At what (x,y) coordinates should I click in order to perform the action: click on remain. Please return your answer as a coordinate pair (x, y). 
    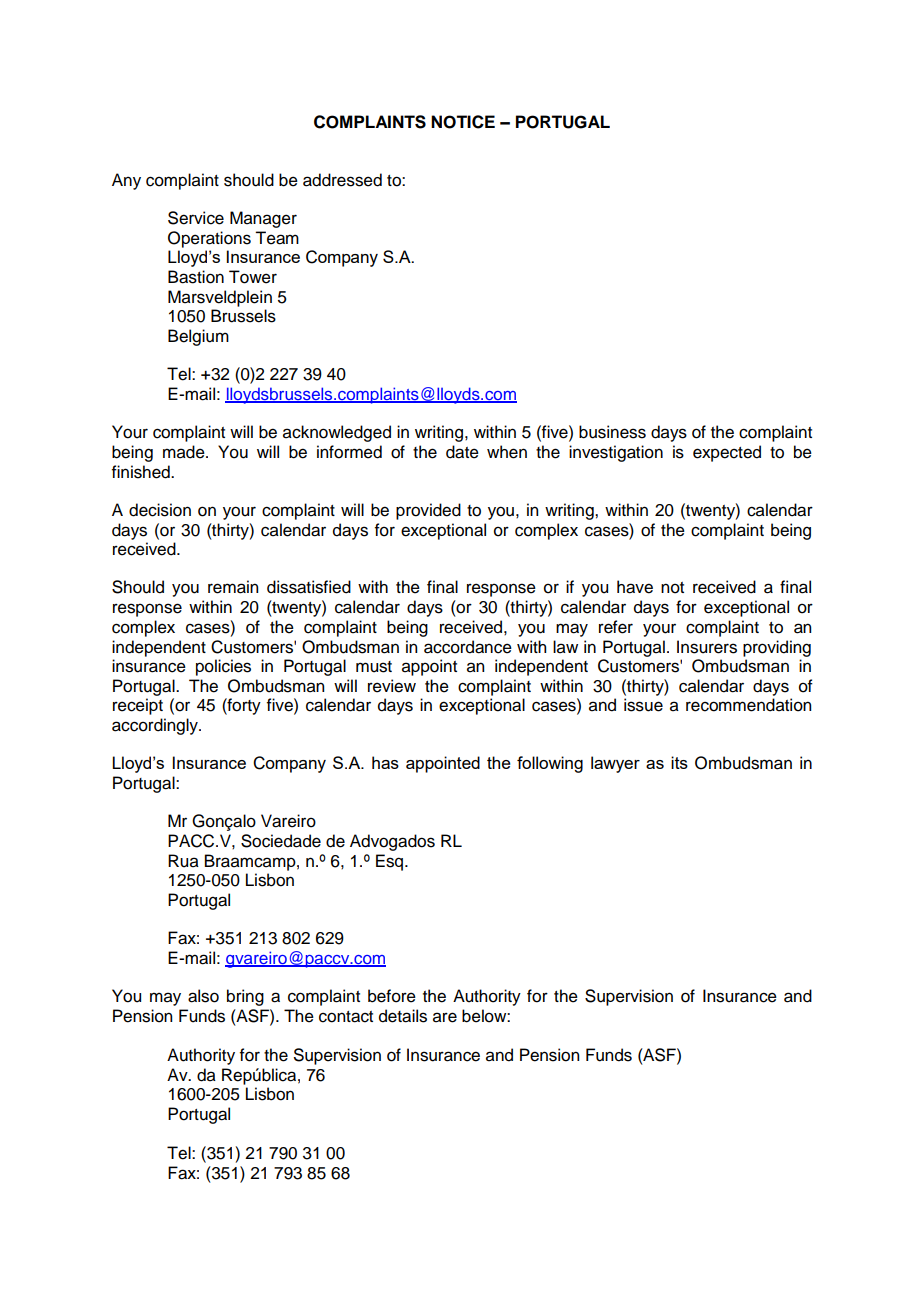
    Looking at the image, I should click on (233, 587).
